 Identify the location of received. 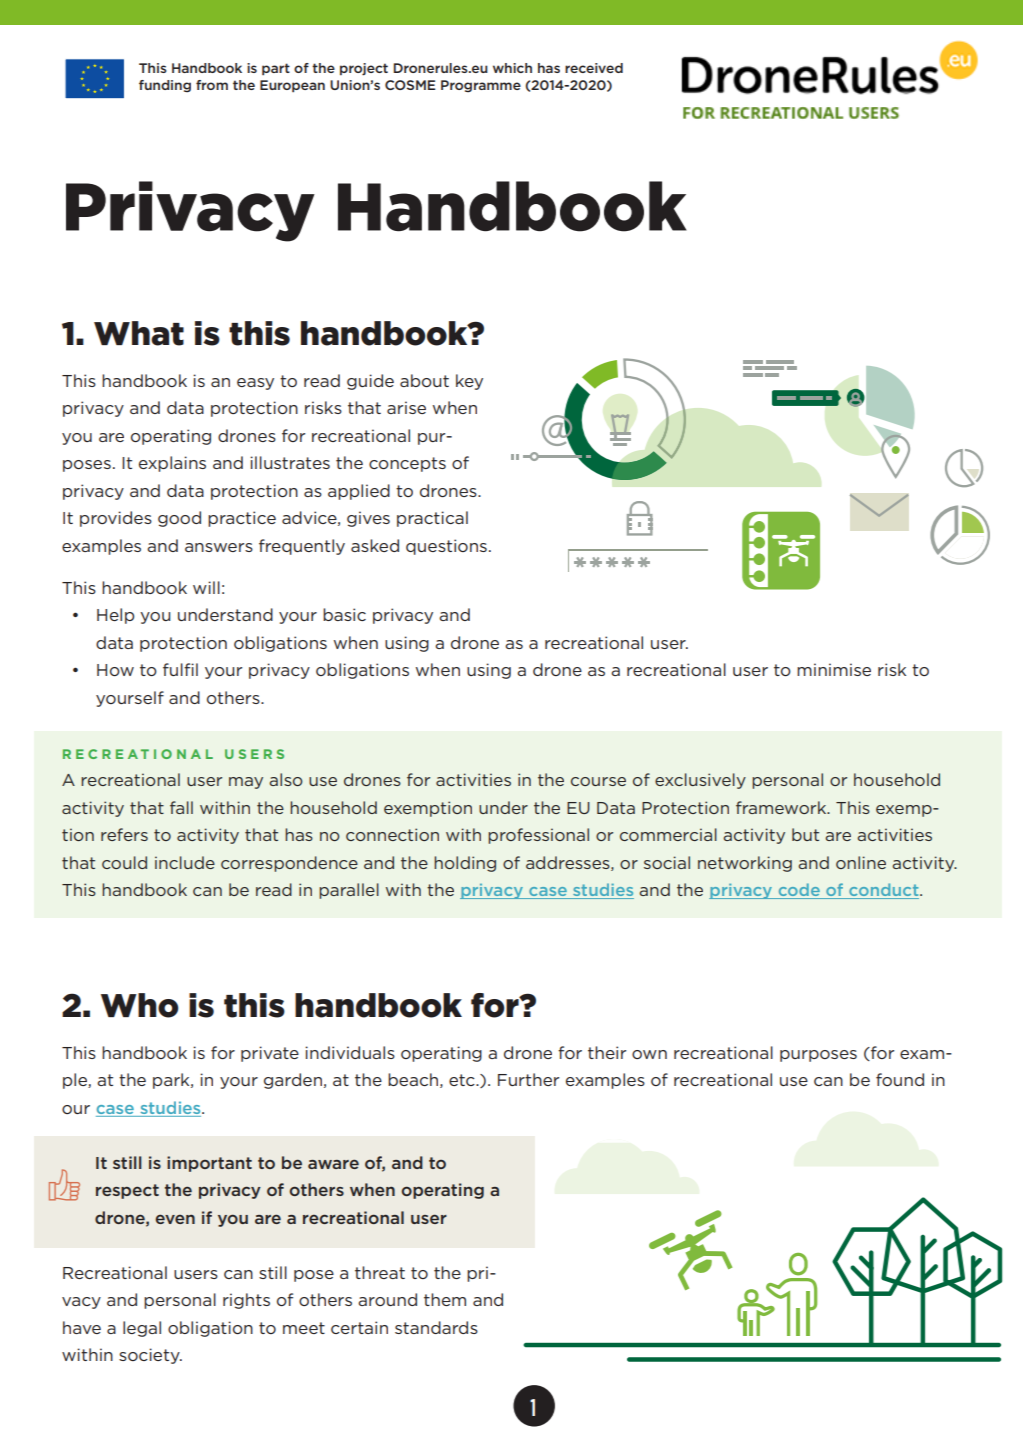
(594, 68).
